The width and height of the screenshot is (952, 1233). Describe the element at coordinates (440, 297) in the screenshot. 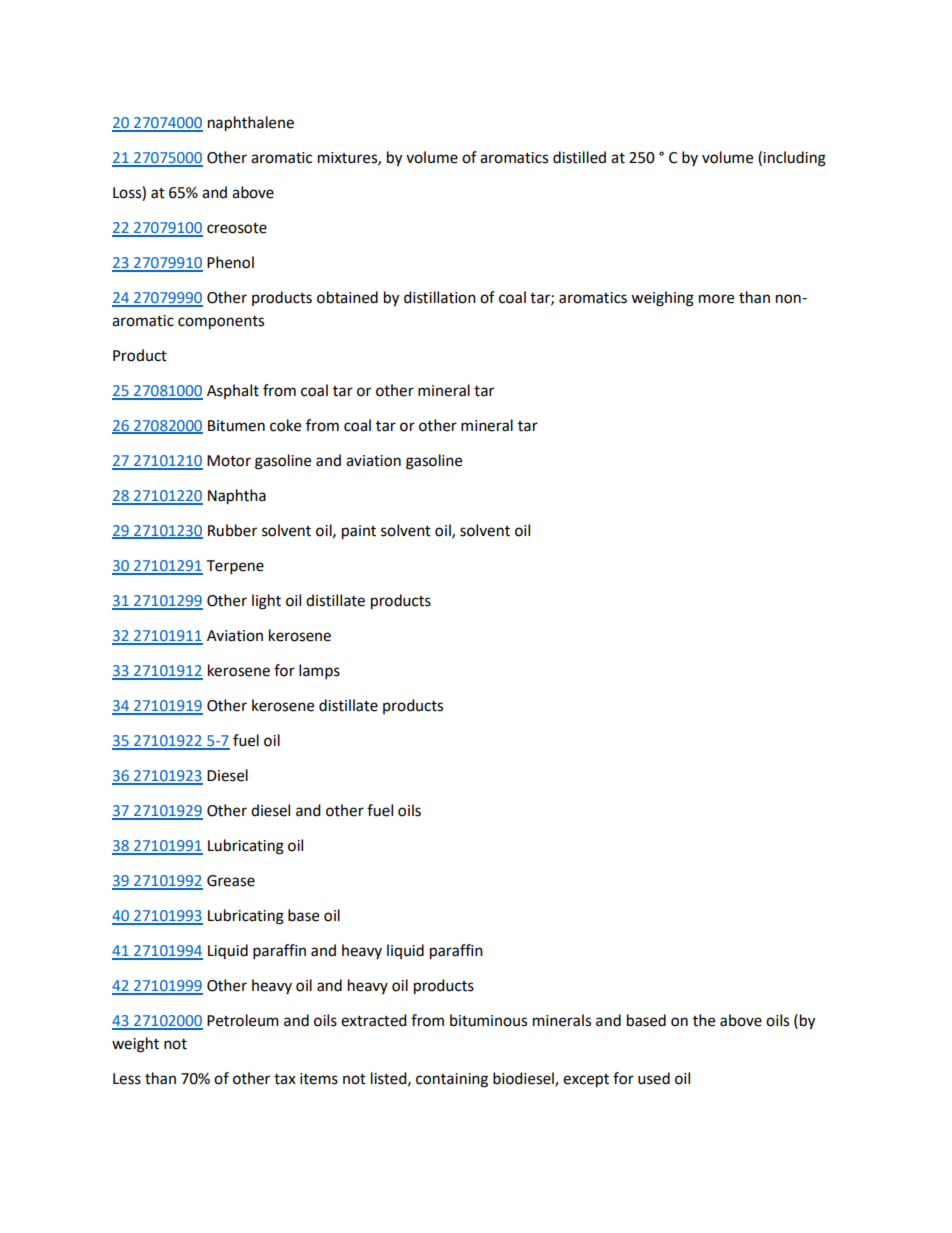

I see `distillation` at that location.
